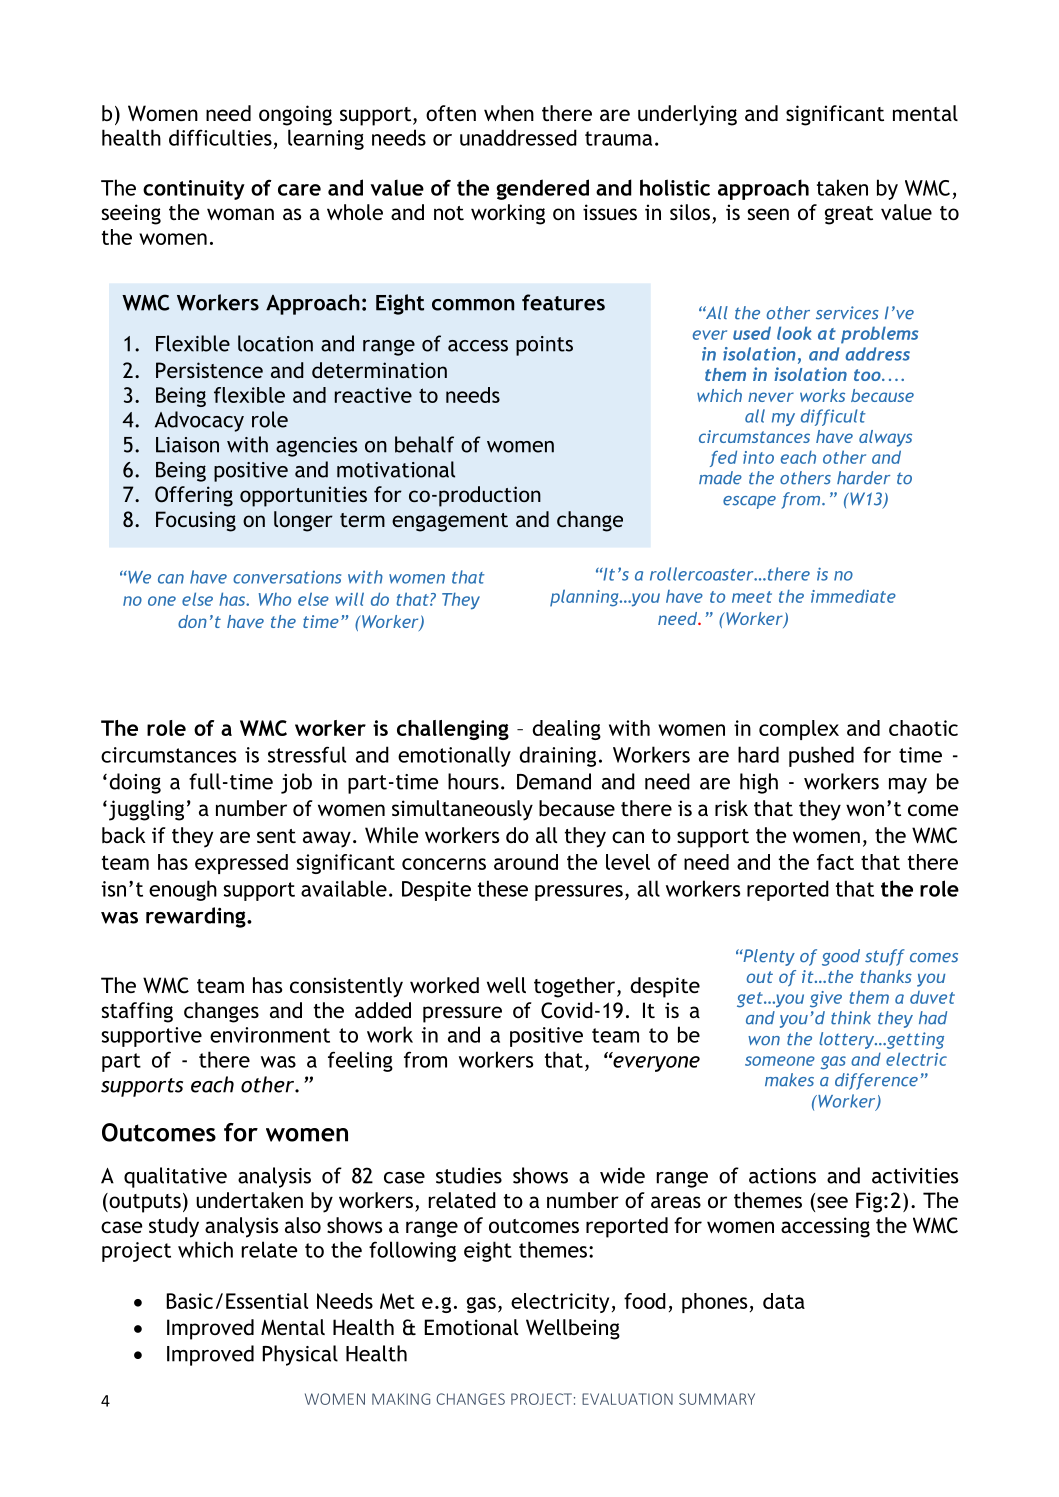 The width and height of the page is (1059, 1497). I want to click on too, so click(868, 375).
